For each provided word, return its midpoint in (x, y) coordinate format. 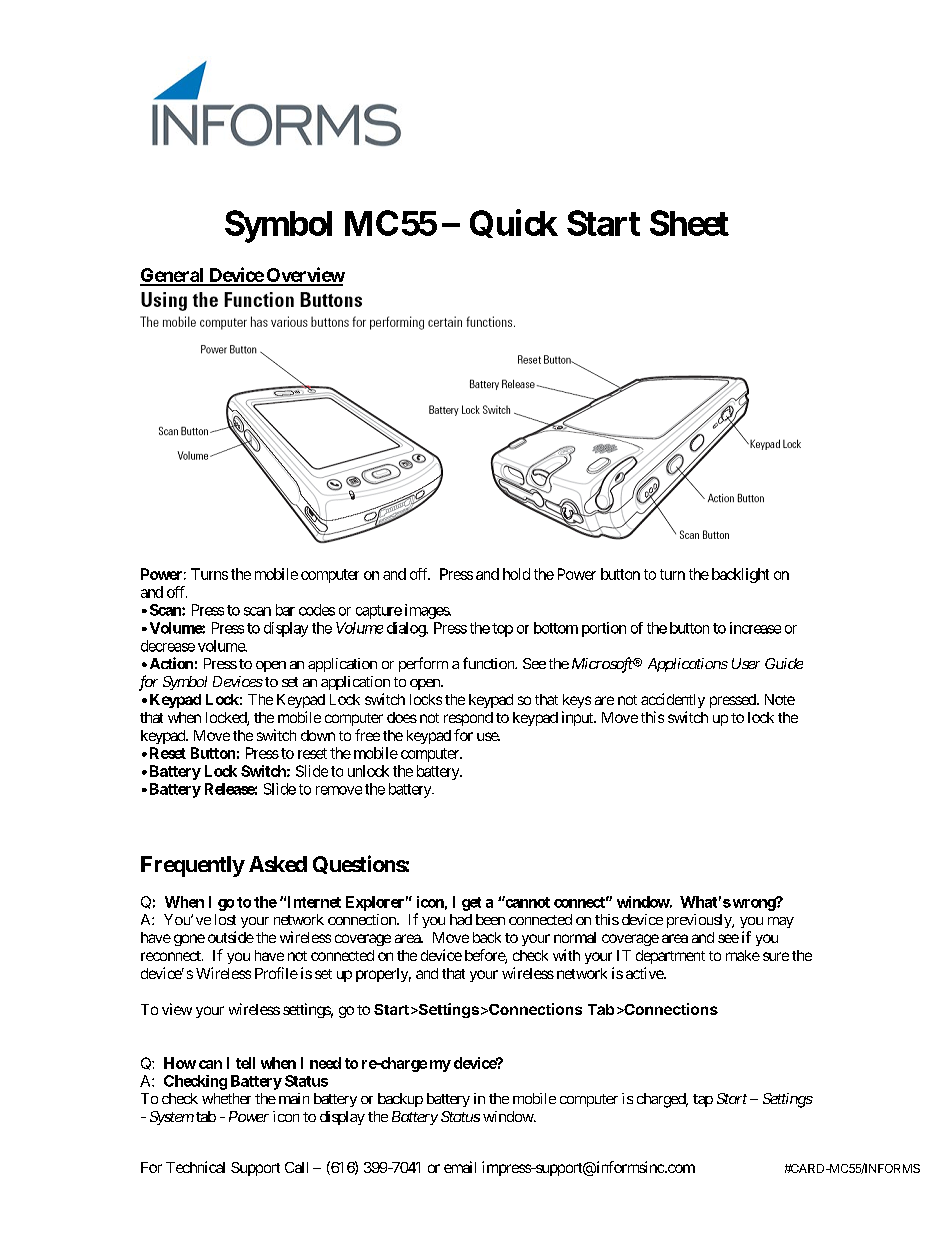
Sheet (689, 223)
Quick (514, 223)
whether (226, 1098)
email (460, 1167)
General (173, 276)
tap (703, 1100)
